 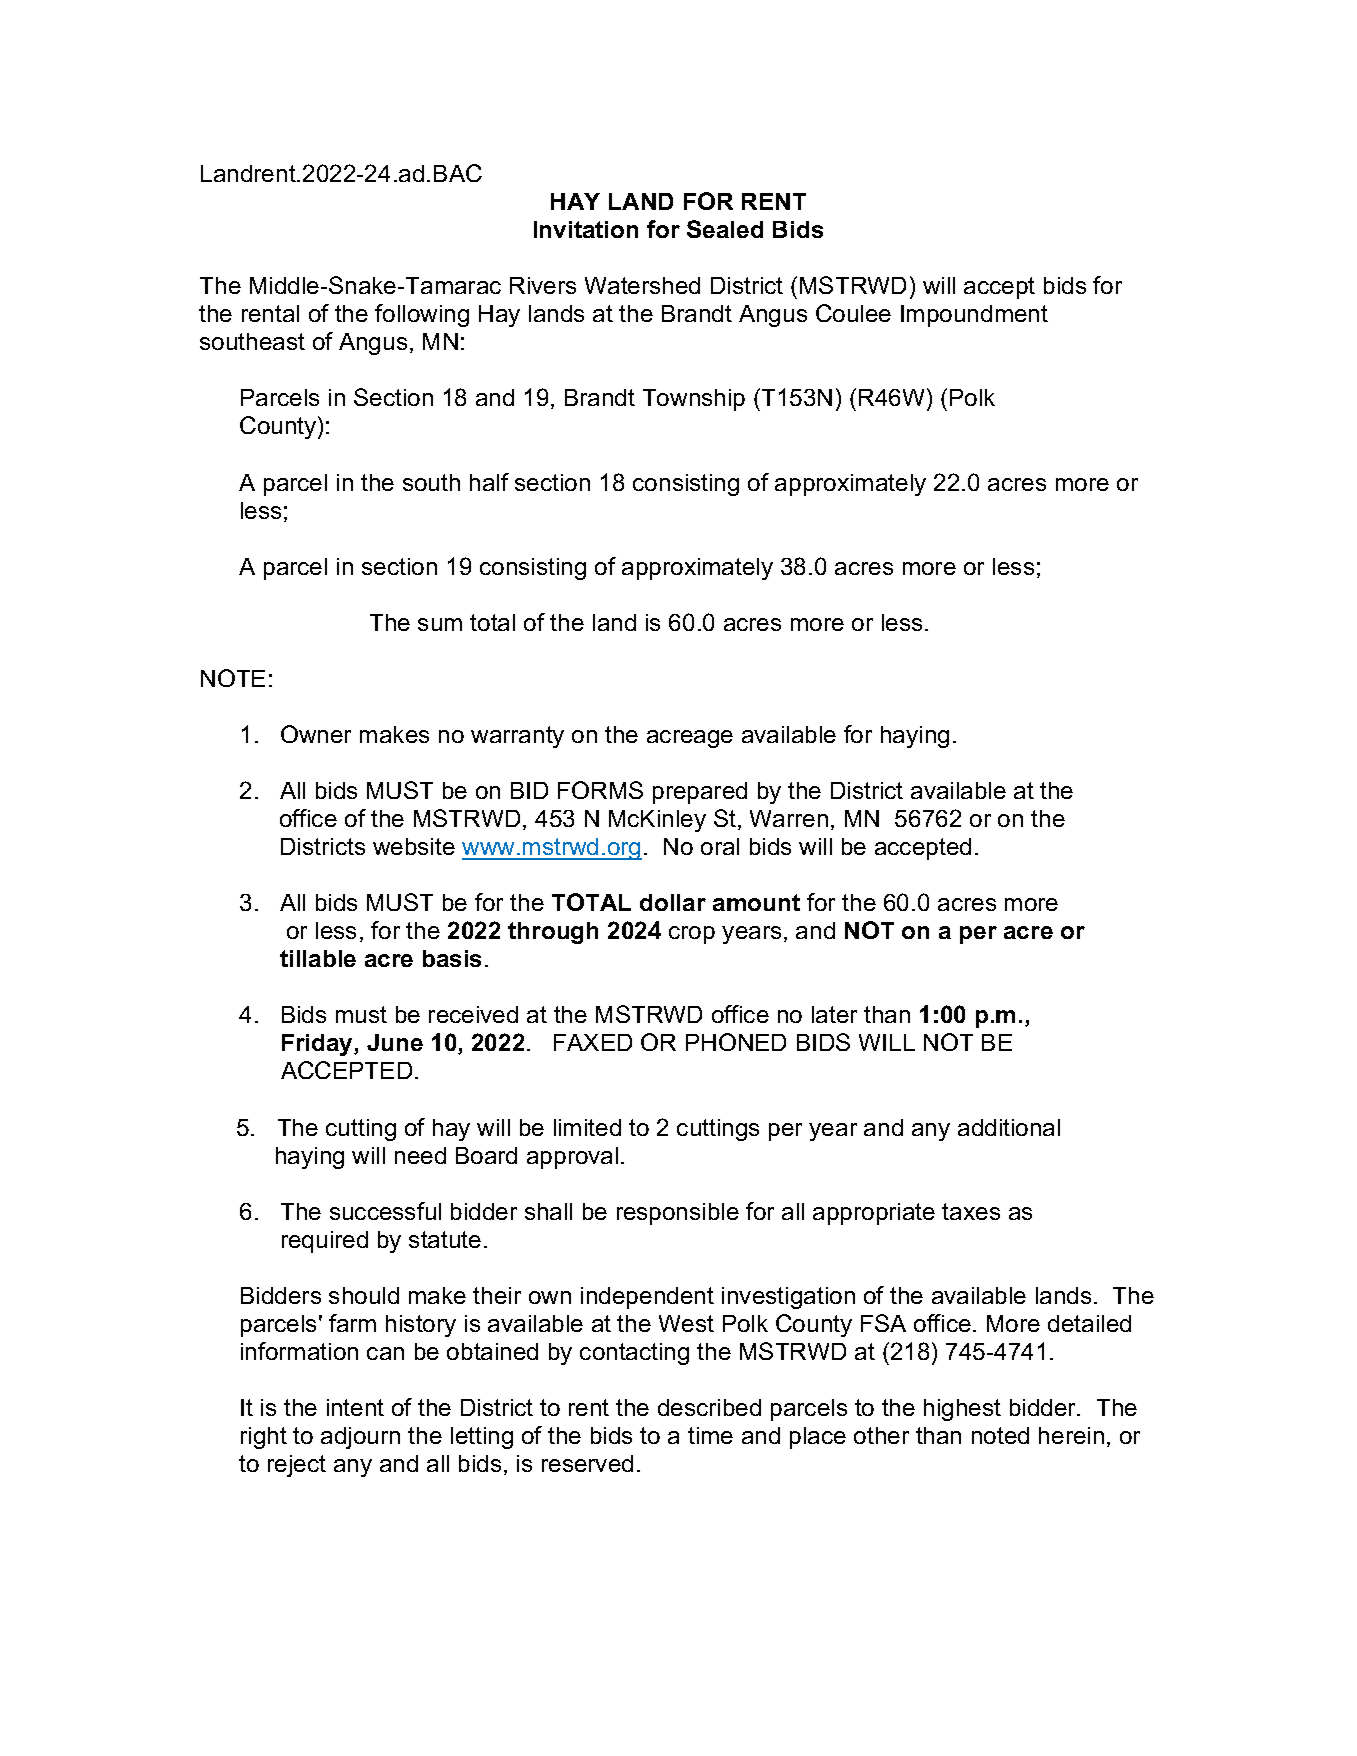 I want to click on website, so click(x=414, y=846).
